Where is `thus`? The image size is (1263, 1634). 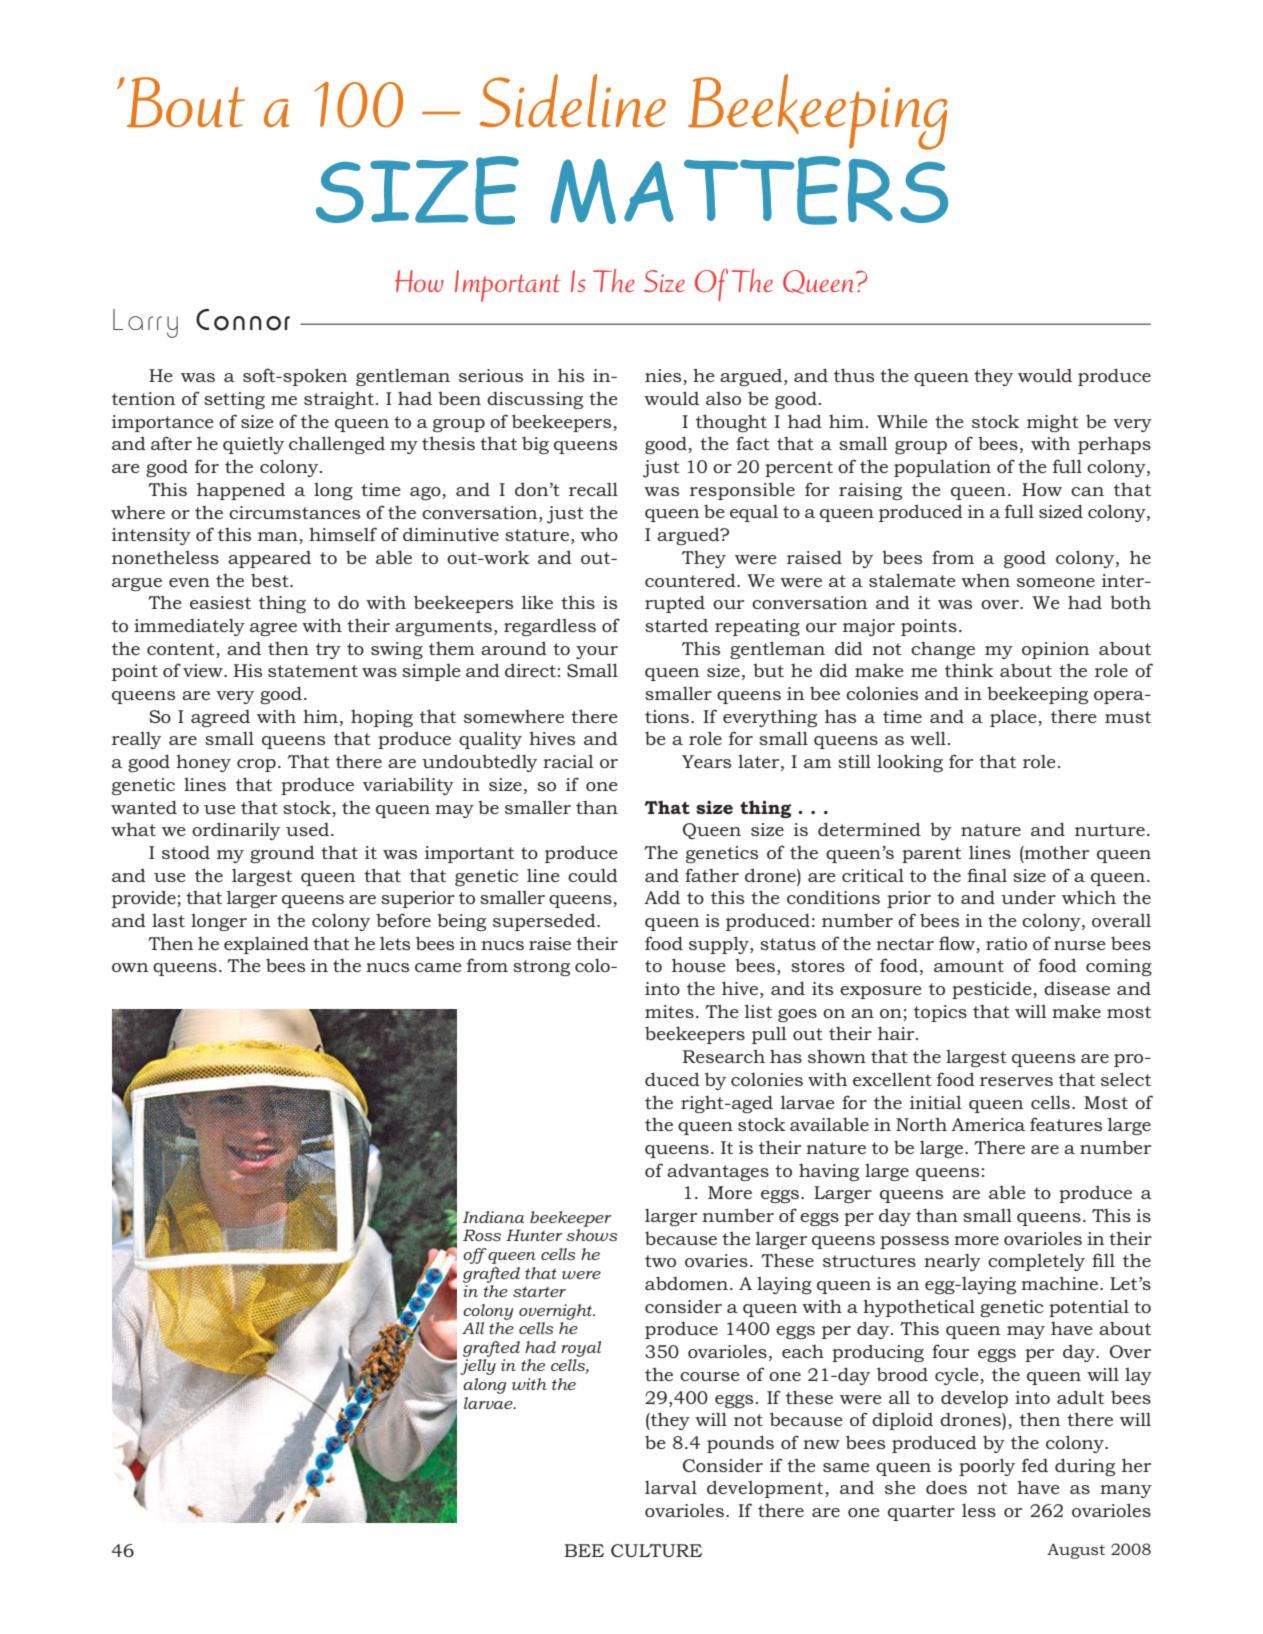 thus is located at coordinates (854, 375).
